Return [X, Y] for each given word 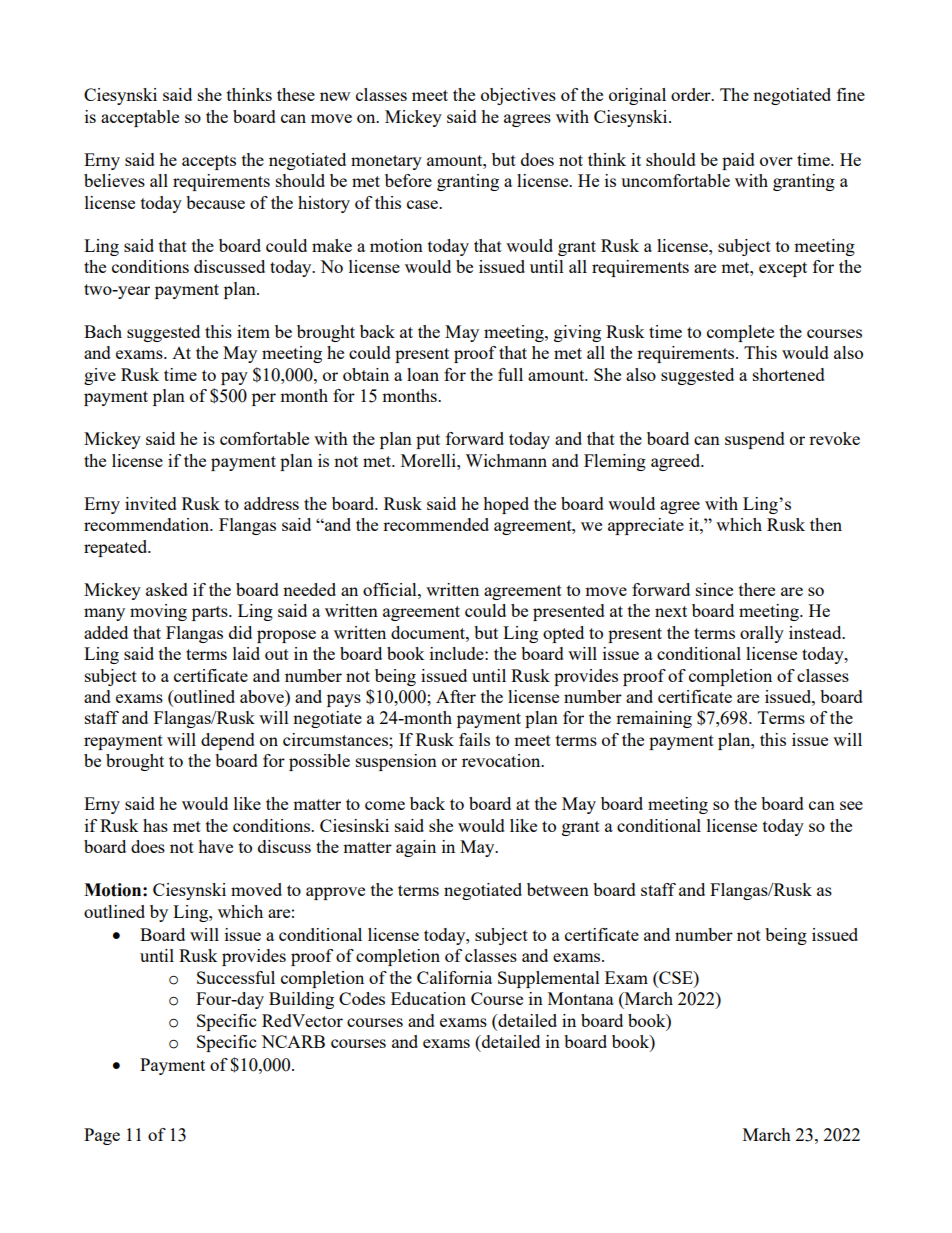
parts [211, 613]
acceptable [140, 118]
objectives [518, 96]
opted [563, 634]
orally [762, 634]
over [776, 161]
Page [102, 1136]
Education [428, 998]
